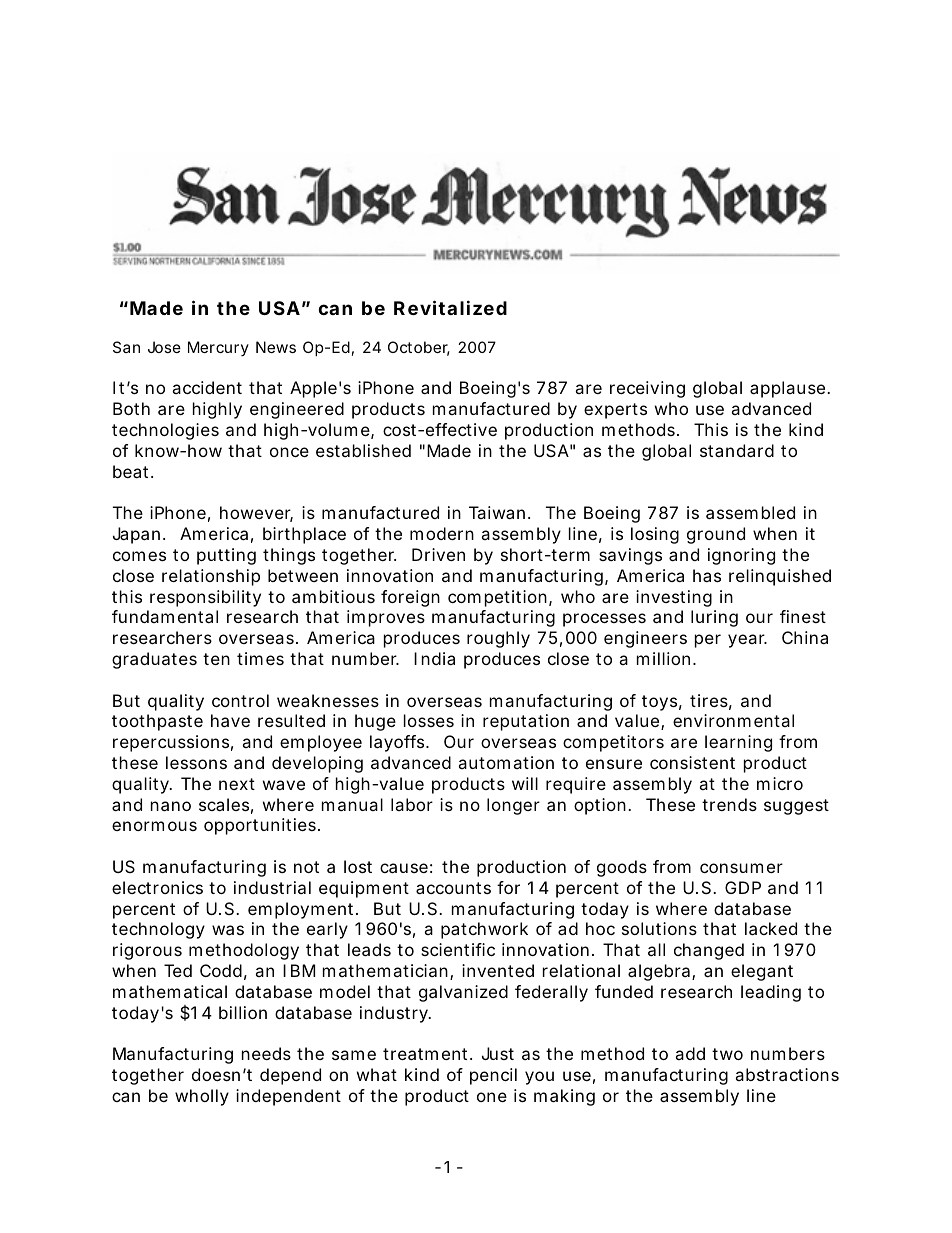 This screenshot has height=1233, width=952. Describe the element at coordinates (218, 348) in the screenshot. I see `Mercury` at that location.
